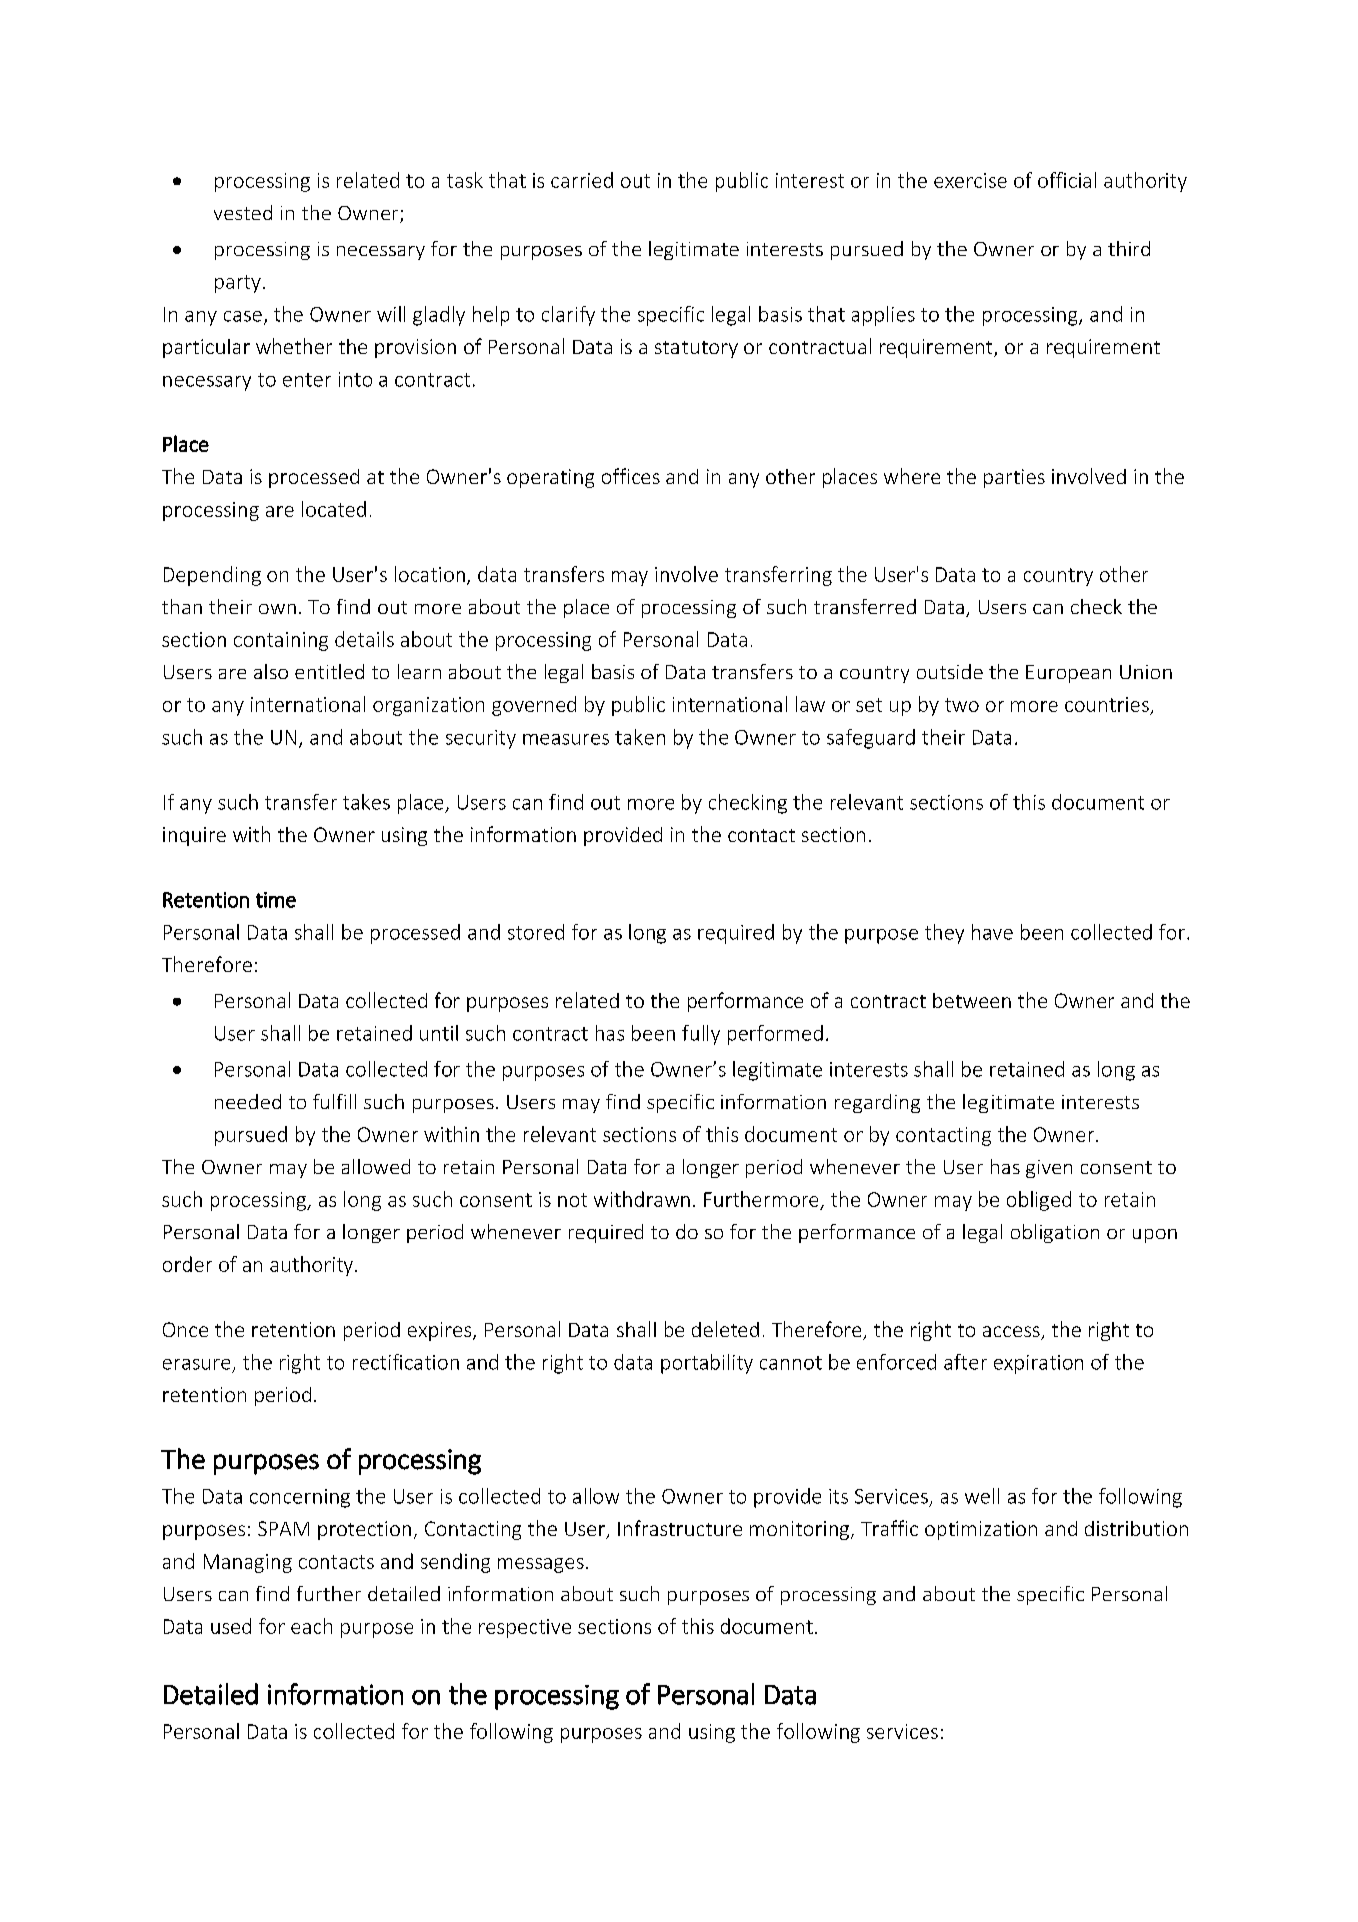 This page has width=1358, height=1922. Describe the element at coordinates (582, 180) in the page. I see `carried` at that location.
